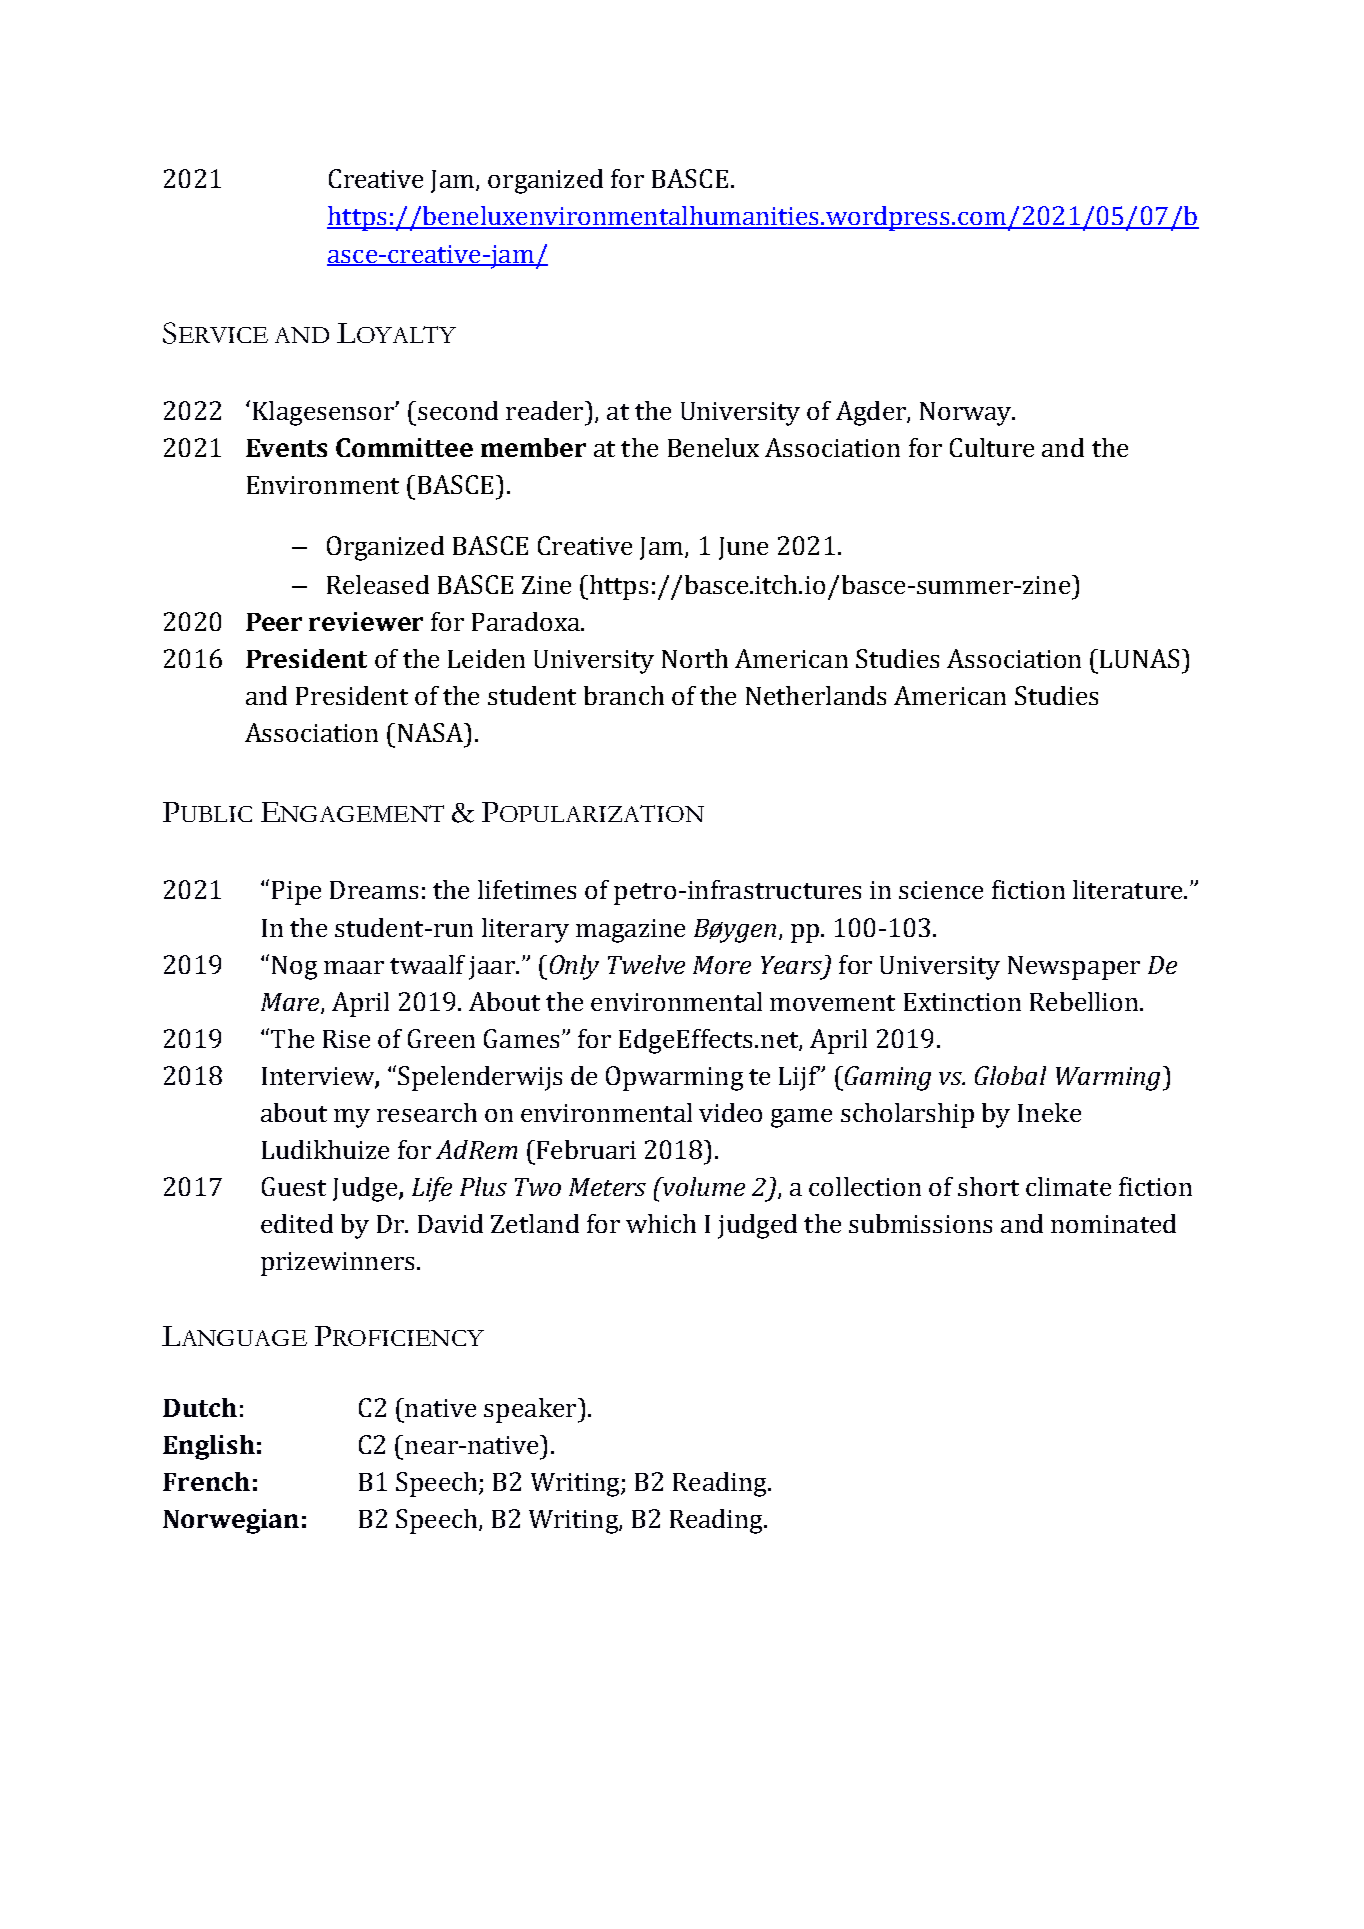  Describe the element at coordinates (941, 890) in the screenshot. I see `science` at that location.
